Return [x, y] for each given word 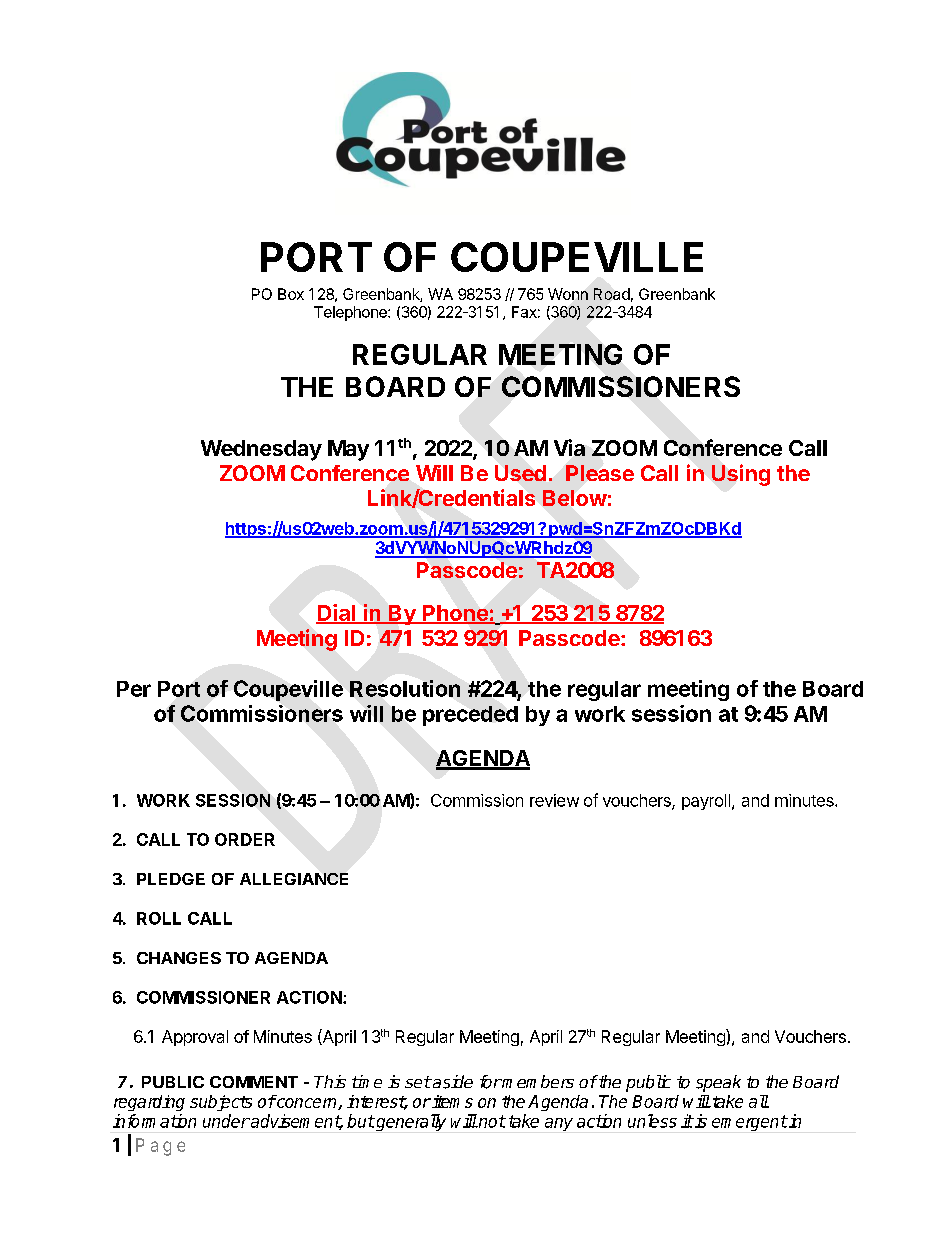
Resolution [405, 688]
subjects [221, 1103]
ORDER [245, 839]
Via [569, 447]
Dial [336, 613]
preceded [470, 716]
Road [612, 294]
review [554, 800]
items [451, 1101]
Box [291, 294]
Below [575, 498]
